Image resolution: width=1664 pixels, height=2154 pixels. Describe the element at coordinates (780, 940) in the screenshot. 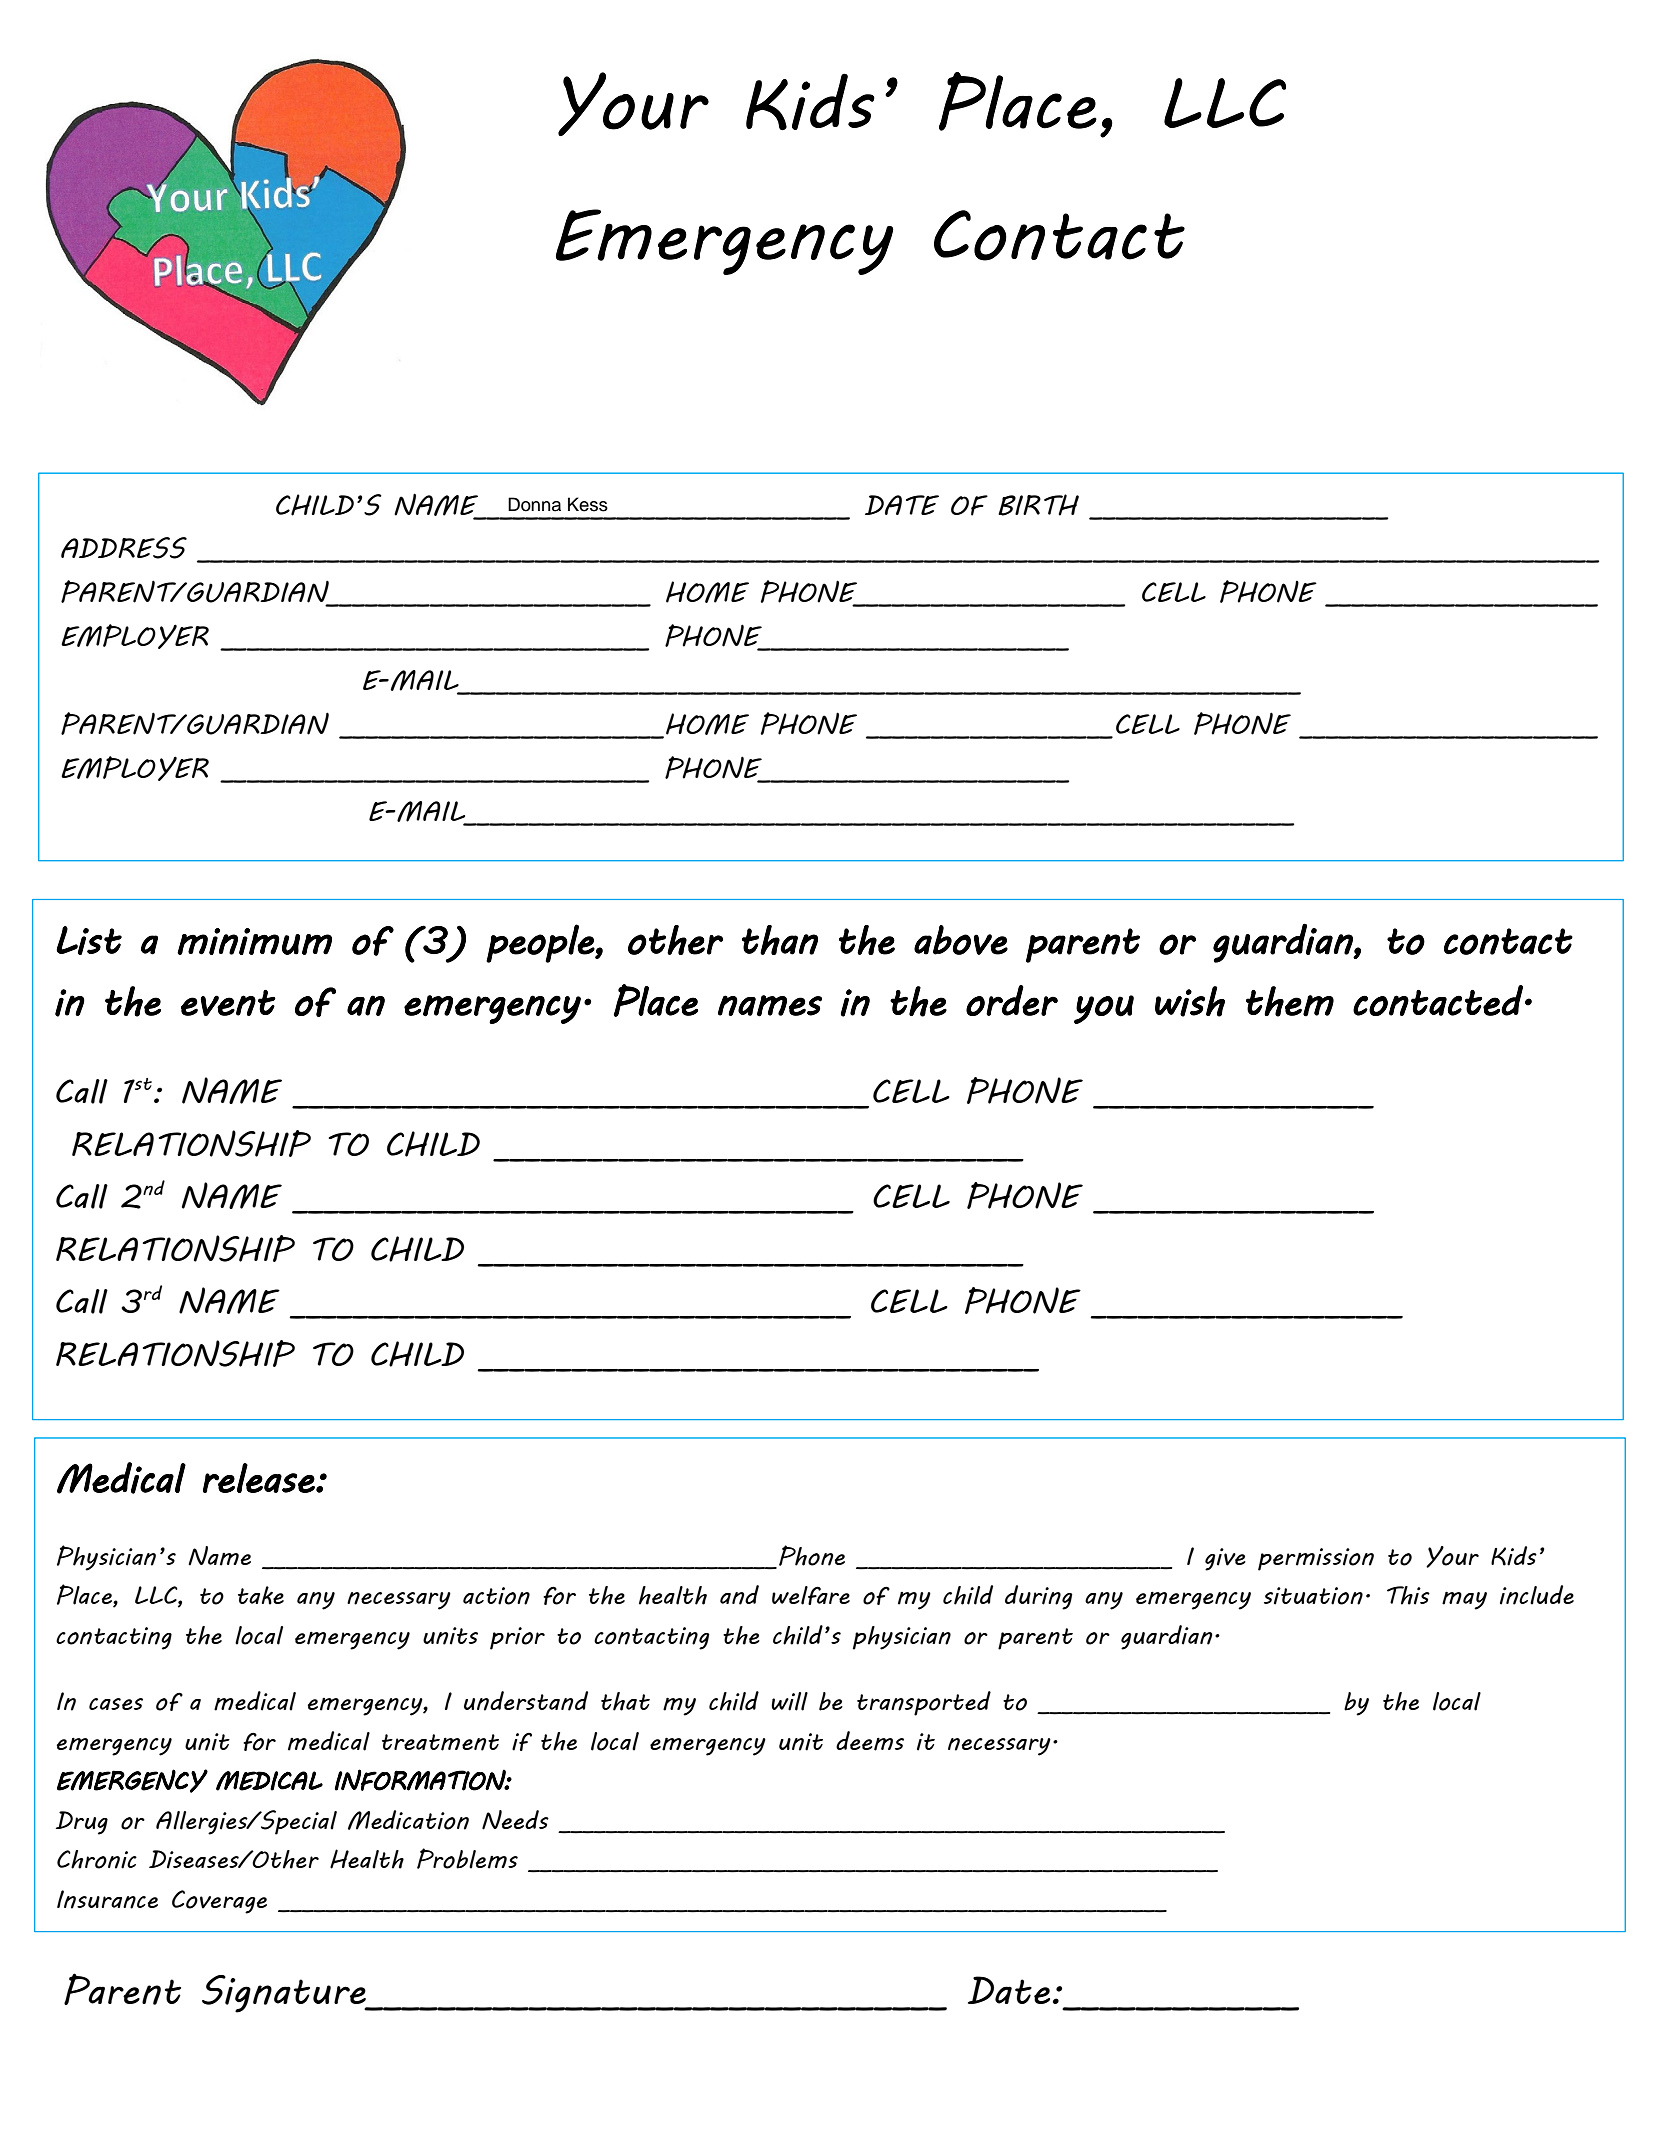

I see `than` at that location.
